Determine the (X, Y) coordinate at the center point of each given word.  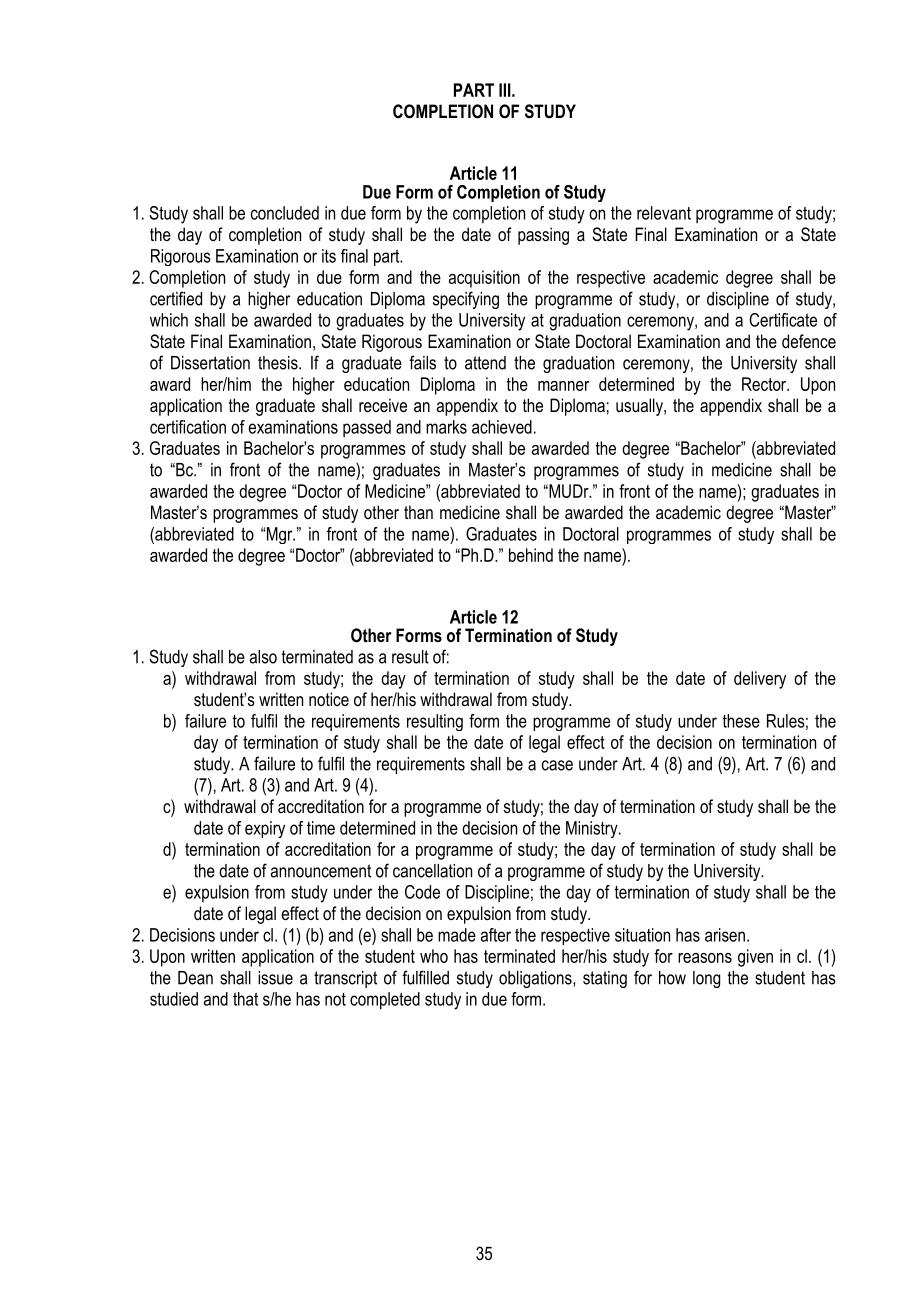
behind (531, 555)
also (263, 657)
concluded (285, 213)
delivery (760, 680)
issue (275, 978)
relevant (664, 213)
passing (543, 236)
